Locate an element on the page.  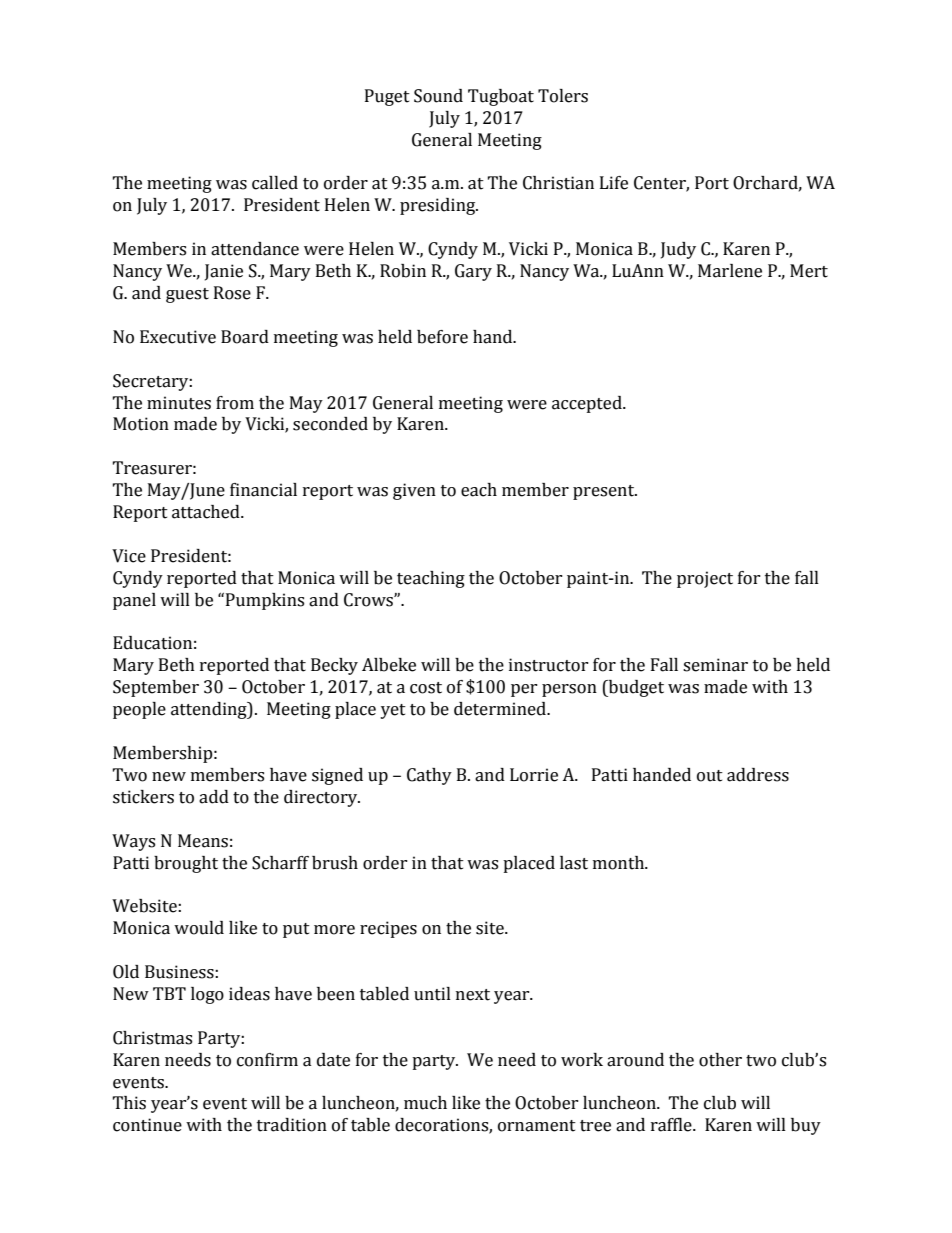
project is located at coordinates (705, 579).
